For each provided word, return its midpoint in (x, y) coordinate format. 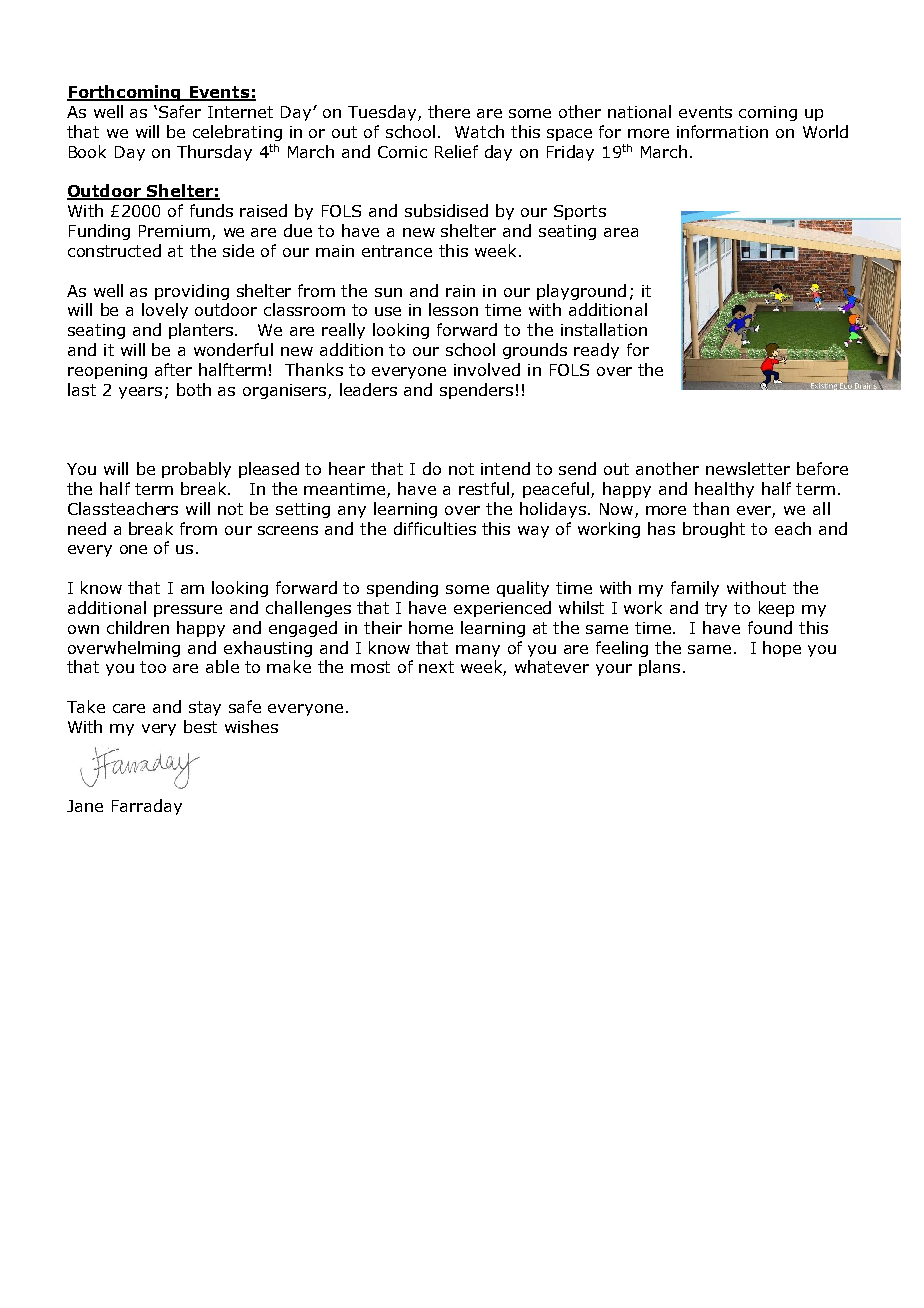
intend (505, 468)
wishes (251, 726)
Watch (479, 131)
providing (192, 292)
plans (659, 668)
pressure (188, 611)
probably (196, 470)
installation (604, 329)
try (716, 609)
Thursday (214, 153)
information (722, 131)
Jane (85, 806)
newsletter (748, 468)
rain (460, 291)
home (431, 627)
